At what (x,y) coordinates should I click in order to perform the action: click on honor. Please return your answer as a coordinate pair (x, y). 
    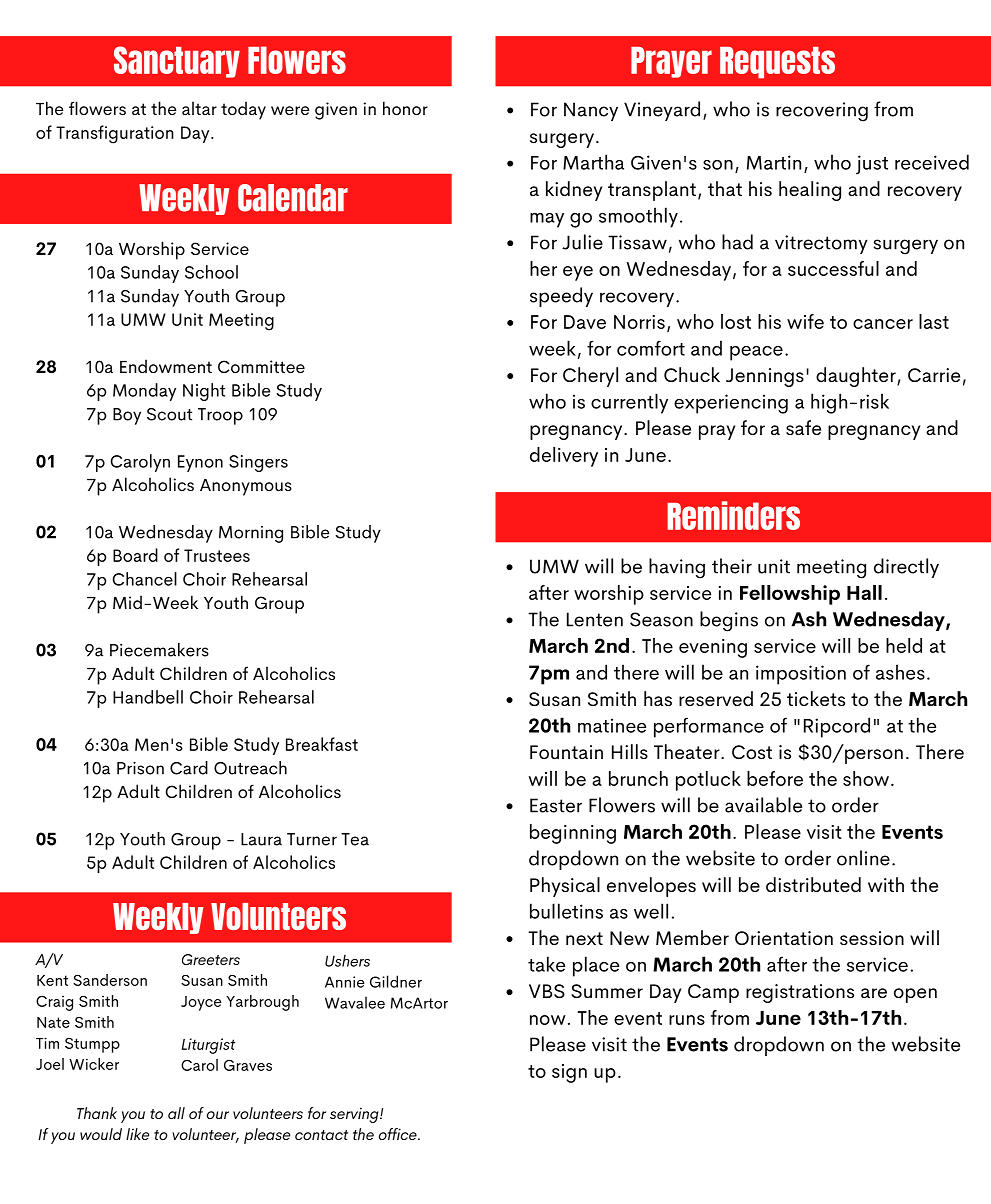
    Looking at the image, I should click on (405, 108).
